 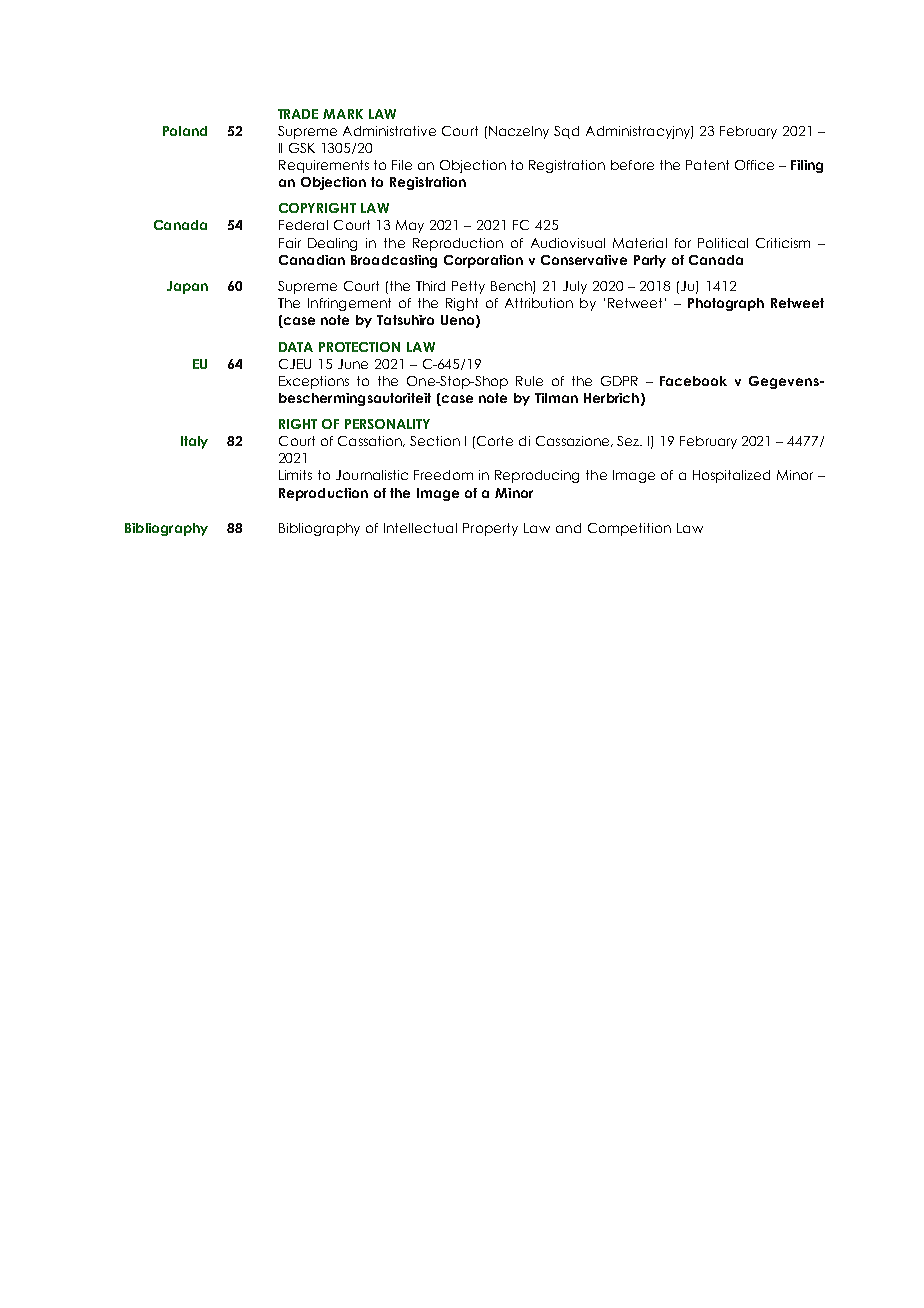 I want to click on Federal, so click(x=303, y=225).
